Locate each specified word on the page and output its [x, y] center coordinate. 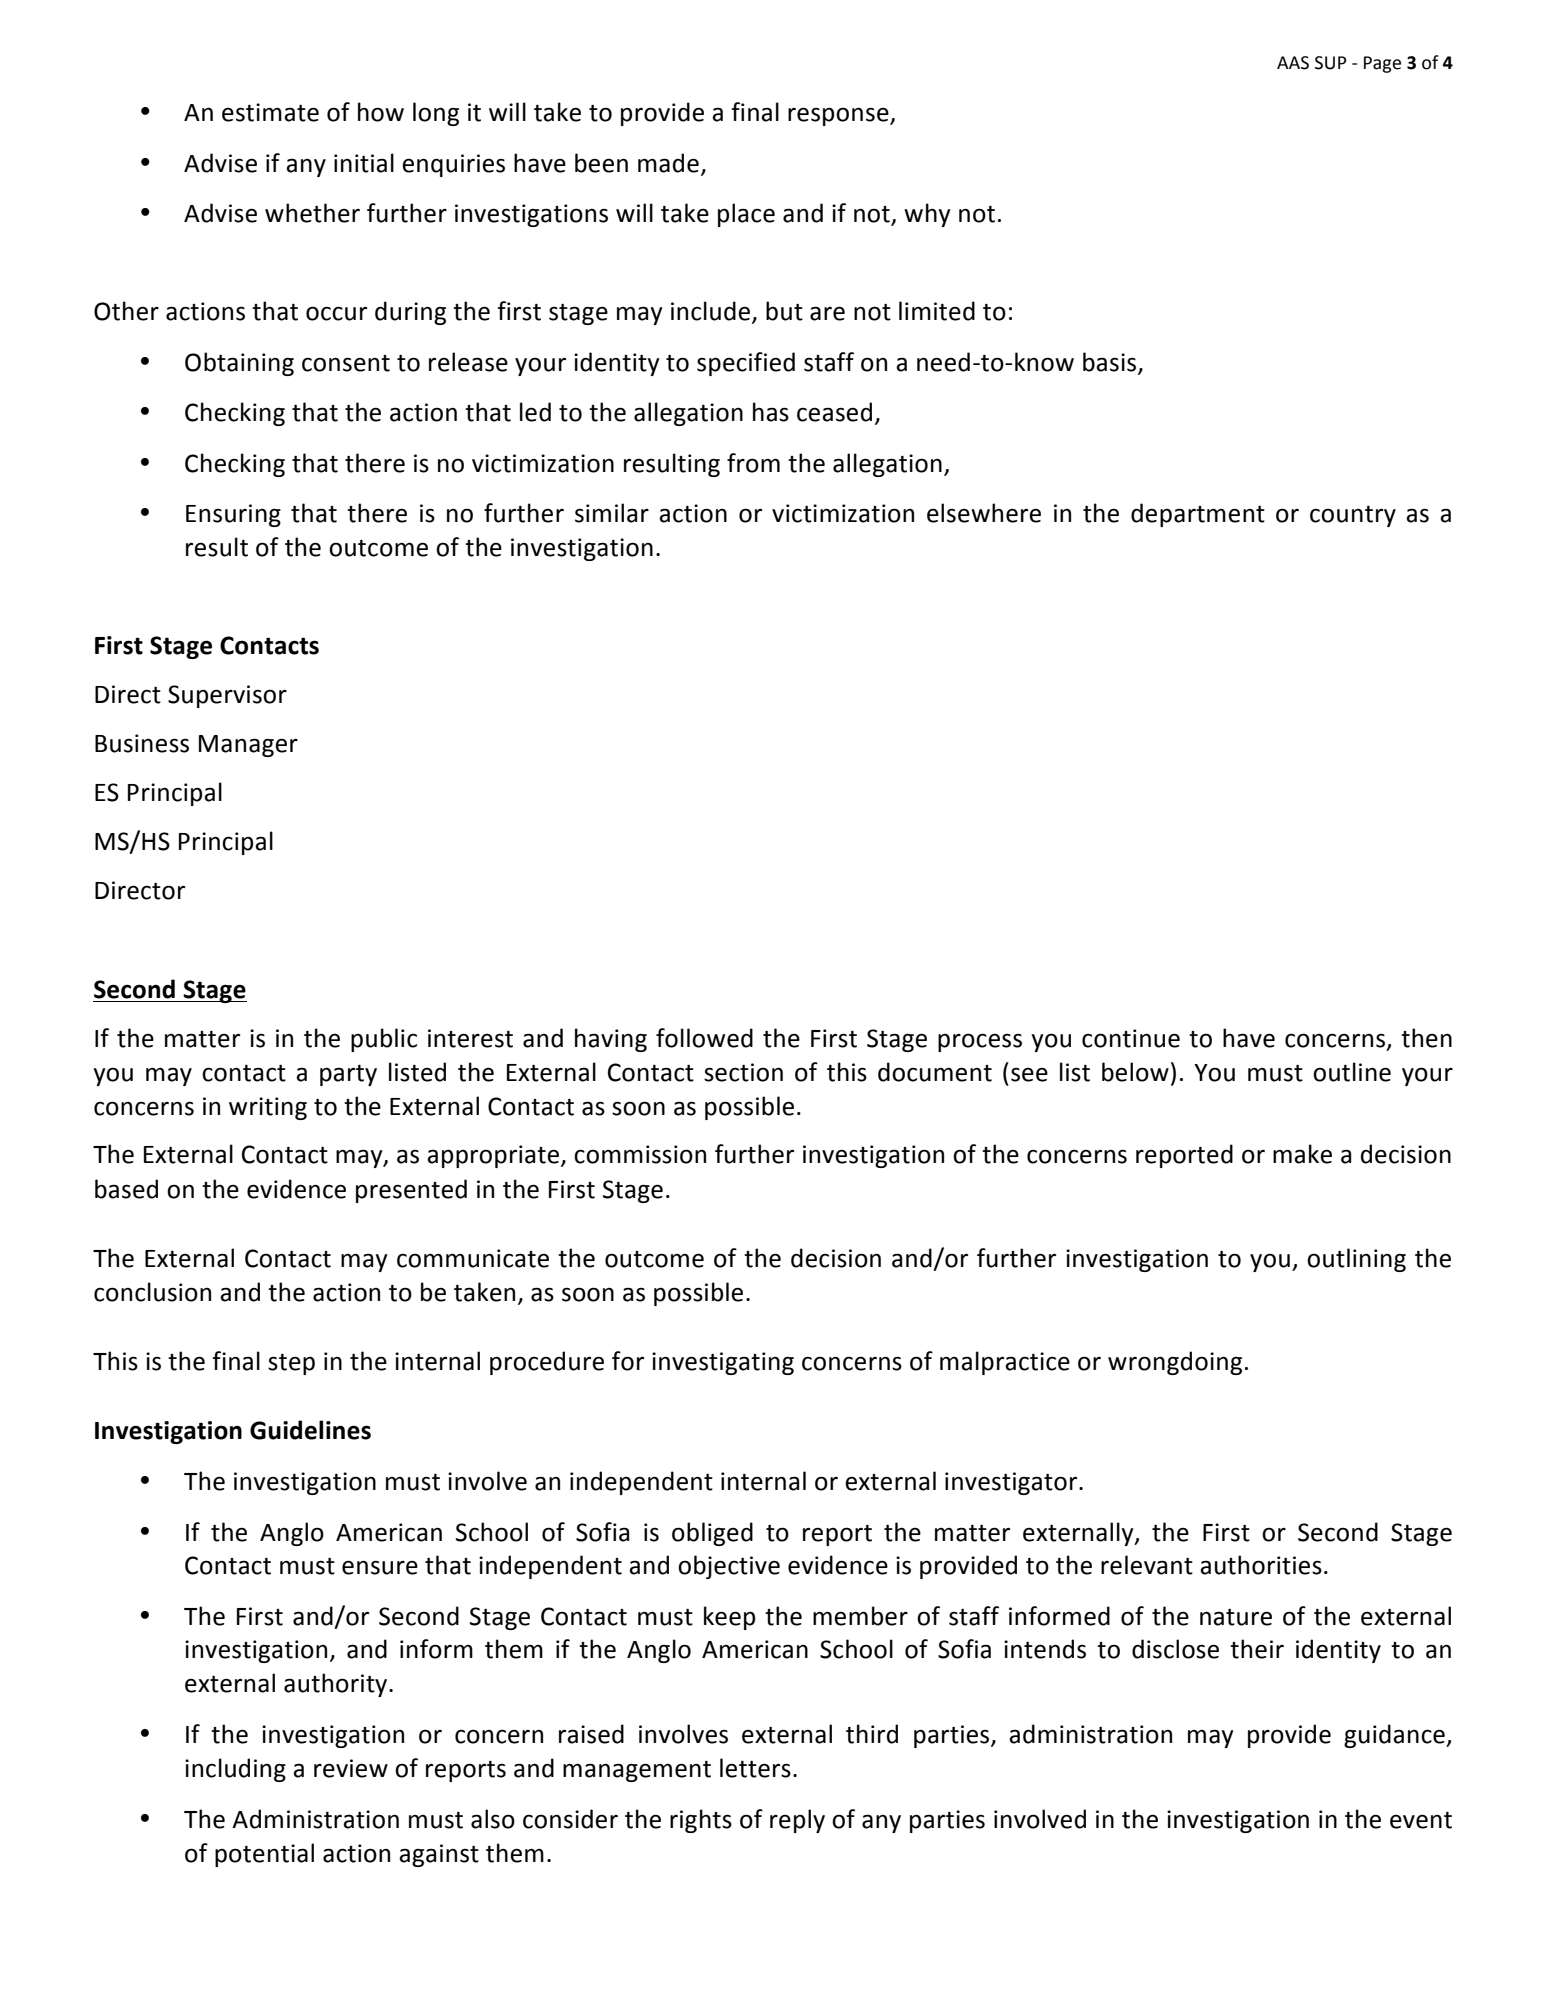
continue [1131, 1038]
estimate [270, 112]
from [753, 463]
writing [268, 1108]
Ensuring [233, 515]
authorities [1261, 1565]
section [743, 1072]
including [235, 1770]
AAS [1293, 63]
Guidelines [310, 1430]
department [1198, 515]
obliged [712, 1534]
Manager [248, 746]
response [839, 116]
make [1302, 1154]
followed [704, 1038]
